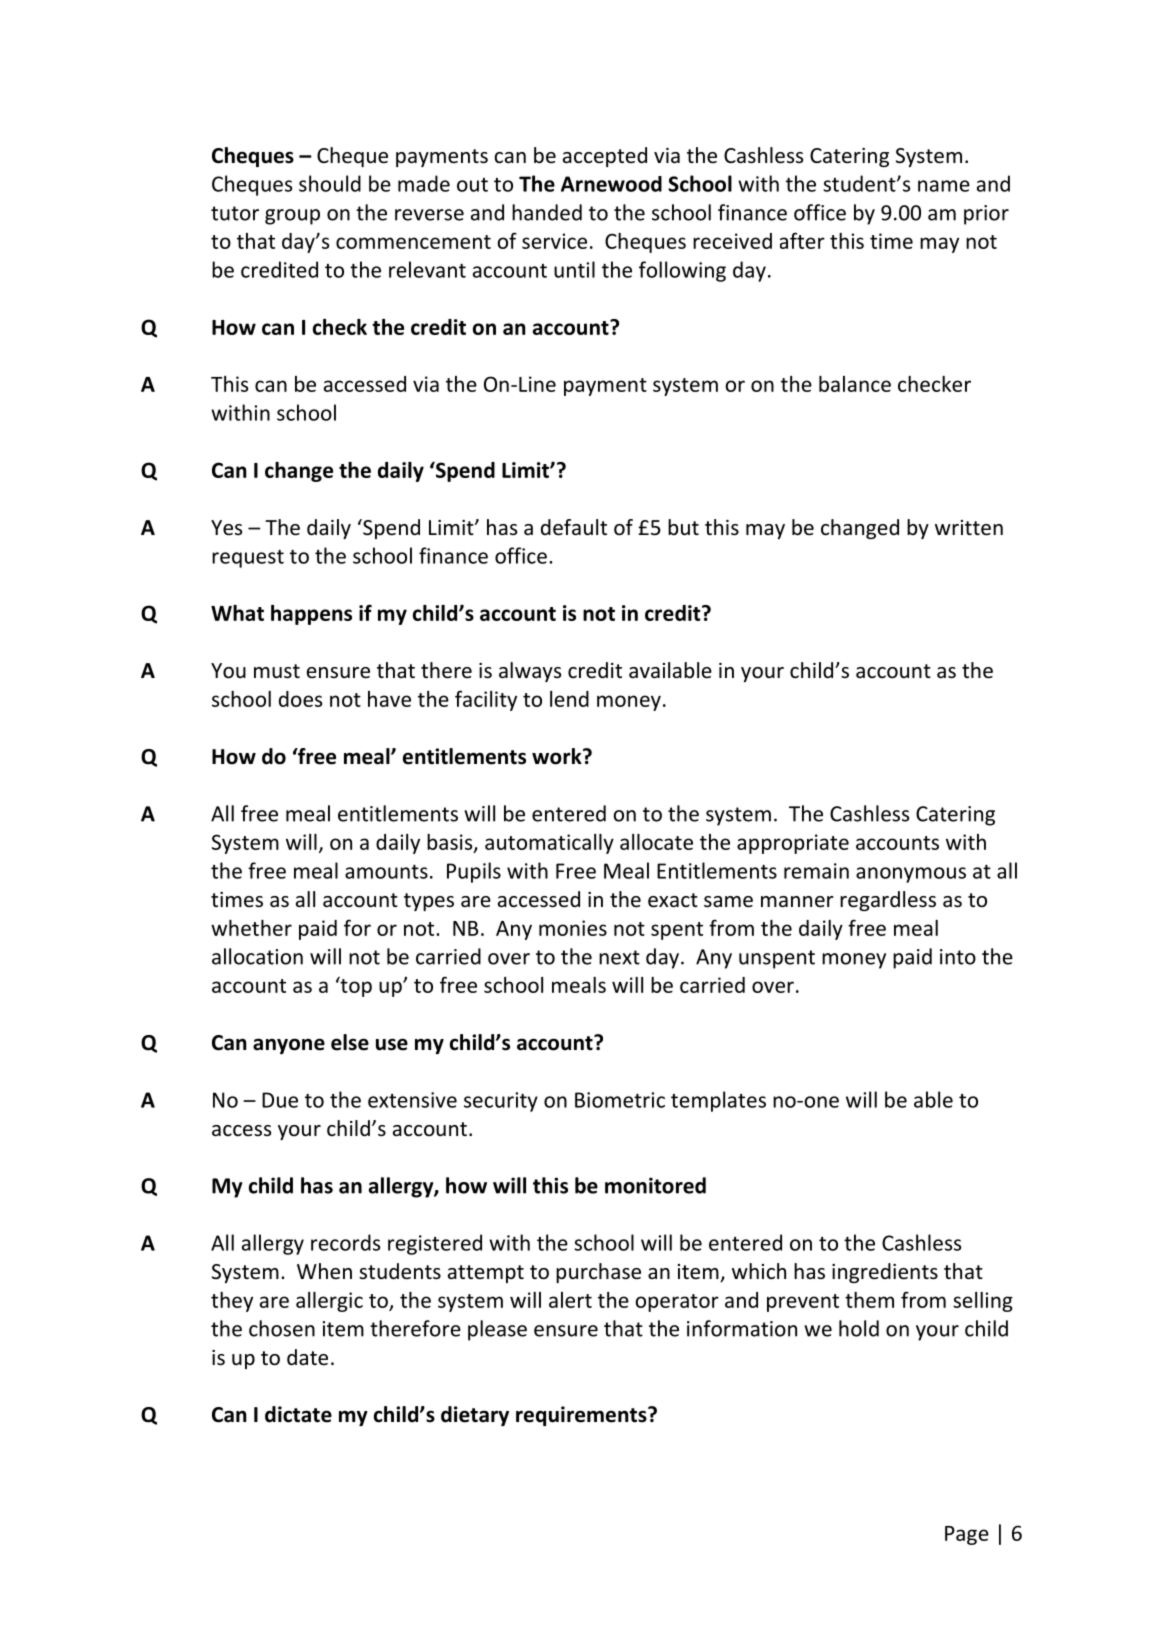 This document has height=1645, width=1163. What do you see at coordinates (298, 1414) in the document?
I see `dictate` at bounding box center [298, 1414].
